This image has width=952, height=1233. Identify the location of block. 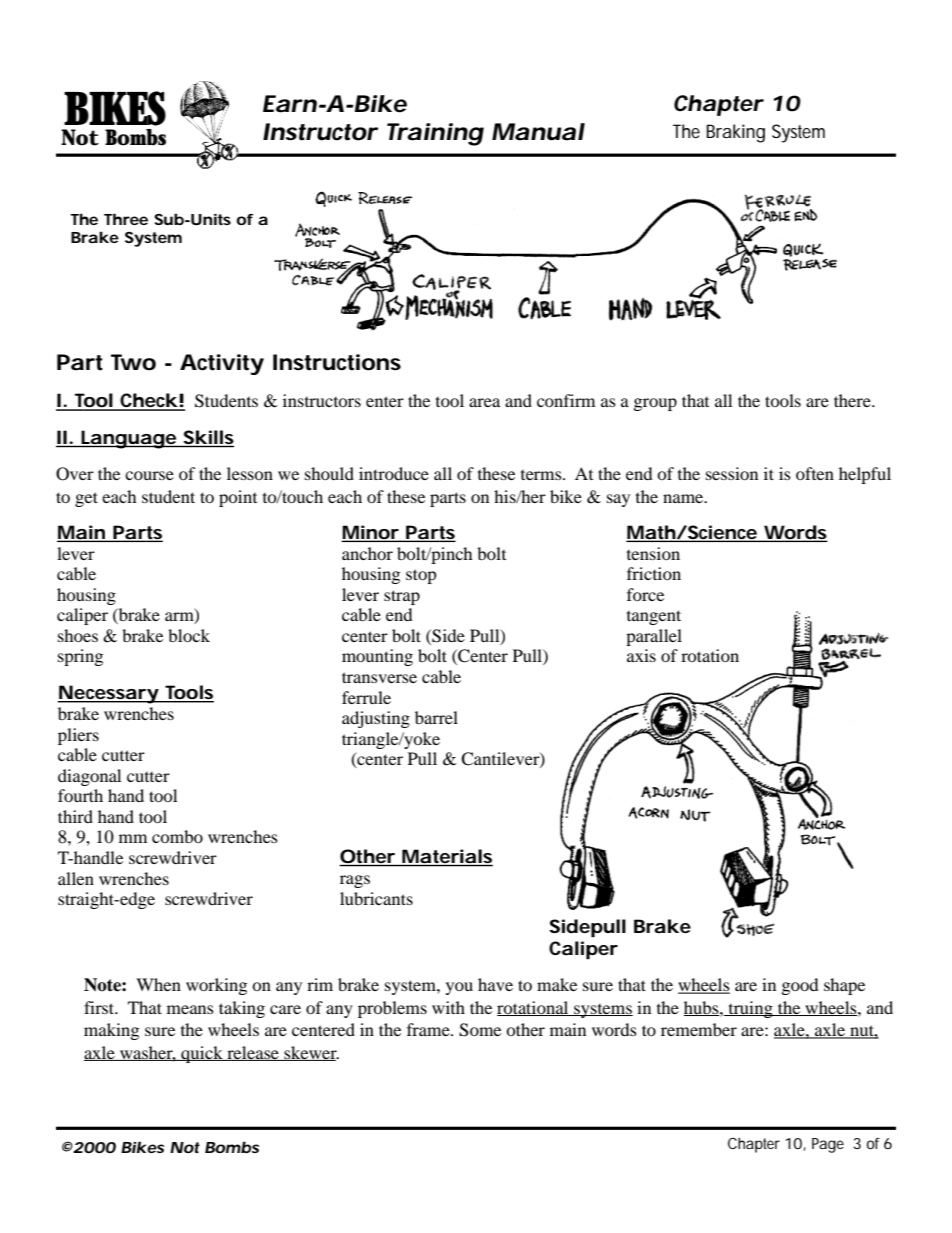
(189, 635).
